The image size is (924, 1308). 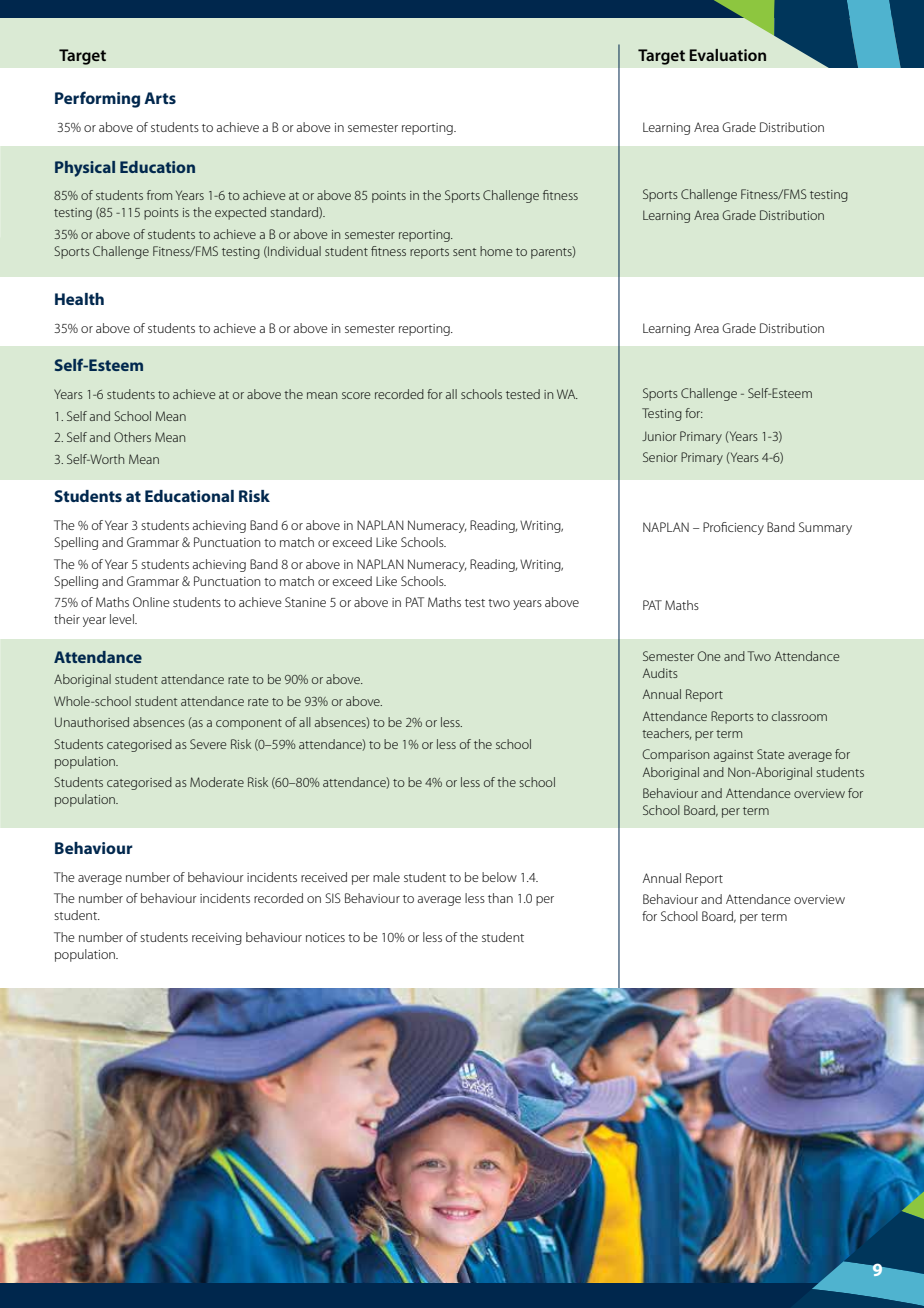 What do you see at coordinates (733, 528) in the screenshot?
I see `Proficiency` at bounding box center [733, 528].
